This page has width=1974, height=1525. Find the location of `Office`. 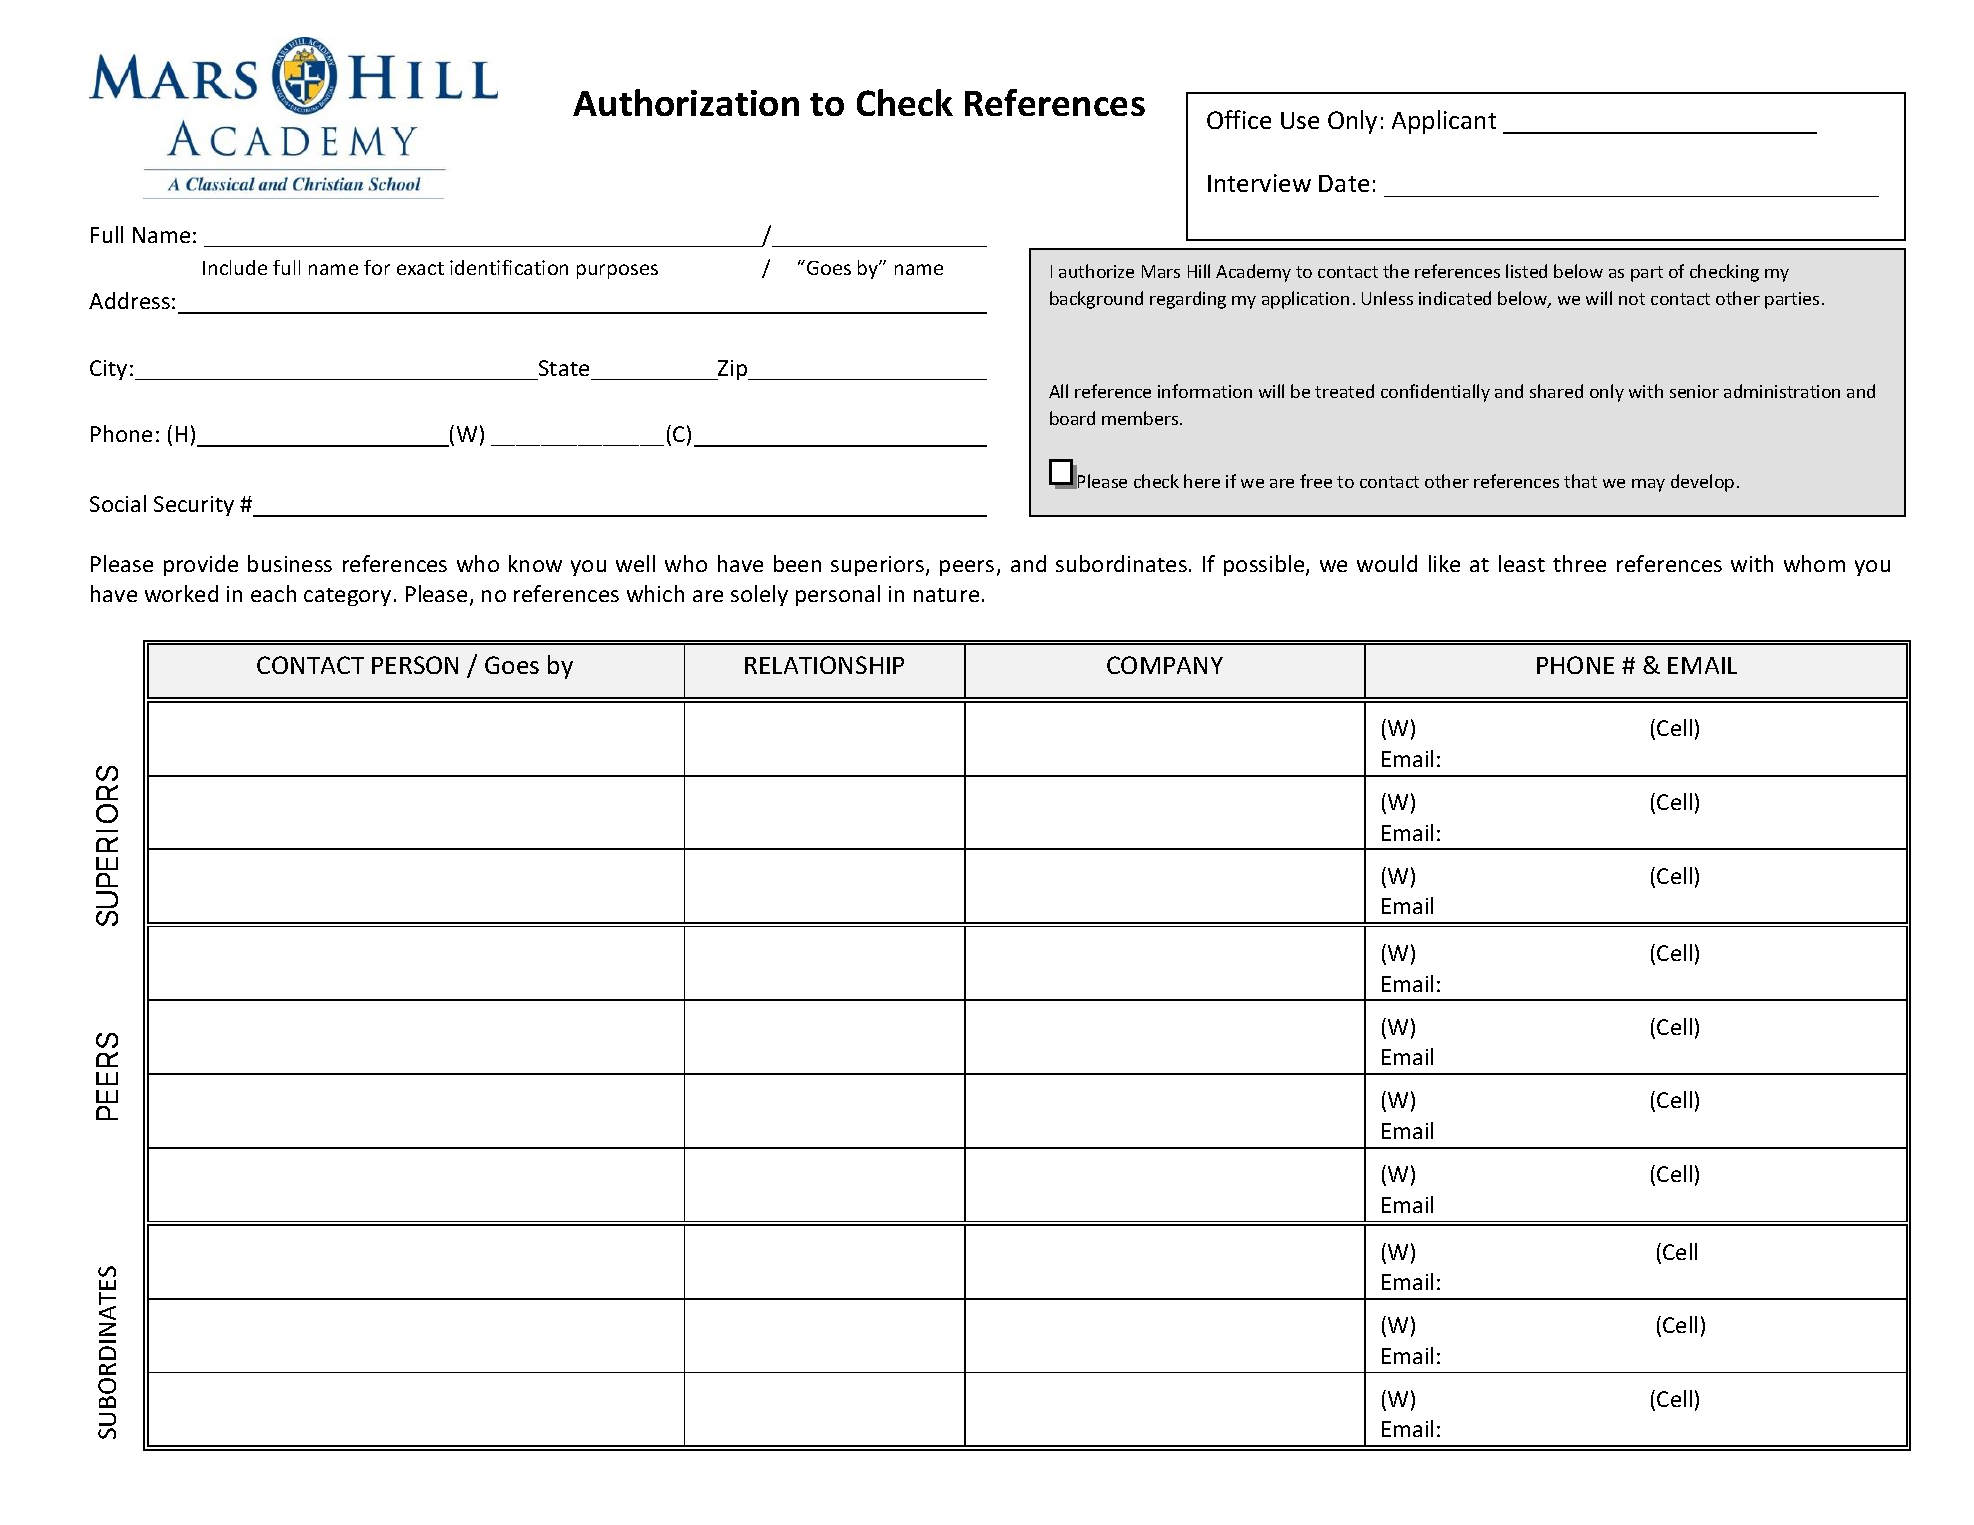

Office is located at coordinates (1239, 119).
